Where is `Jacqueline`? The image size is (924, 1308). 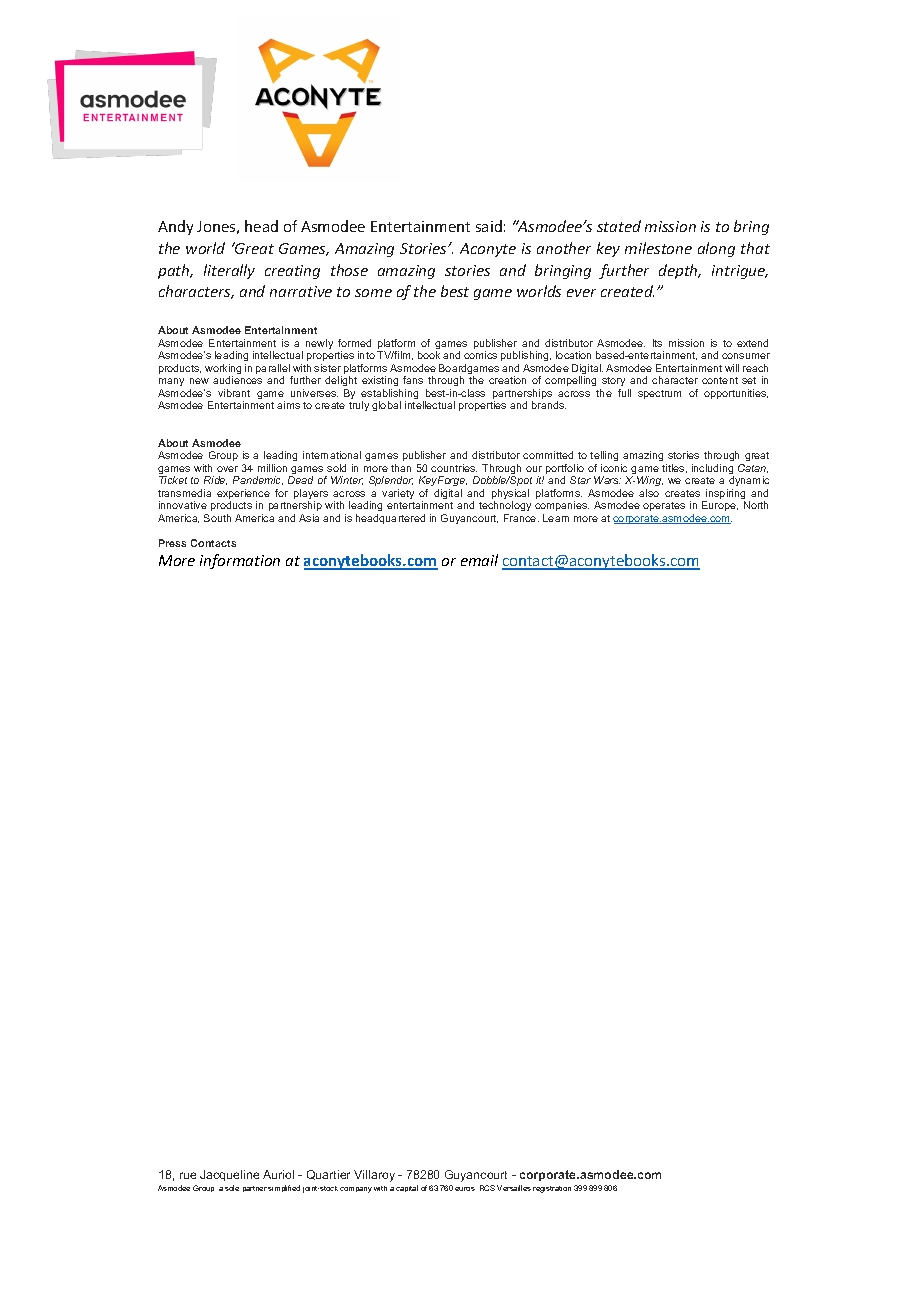 Jacqueline is located at coordinates (229, 1175).
